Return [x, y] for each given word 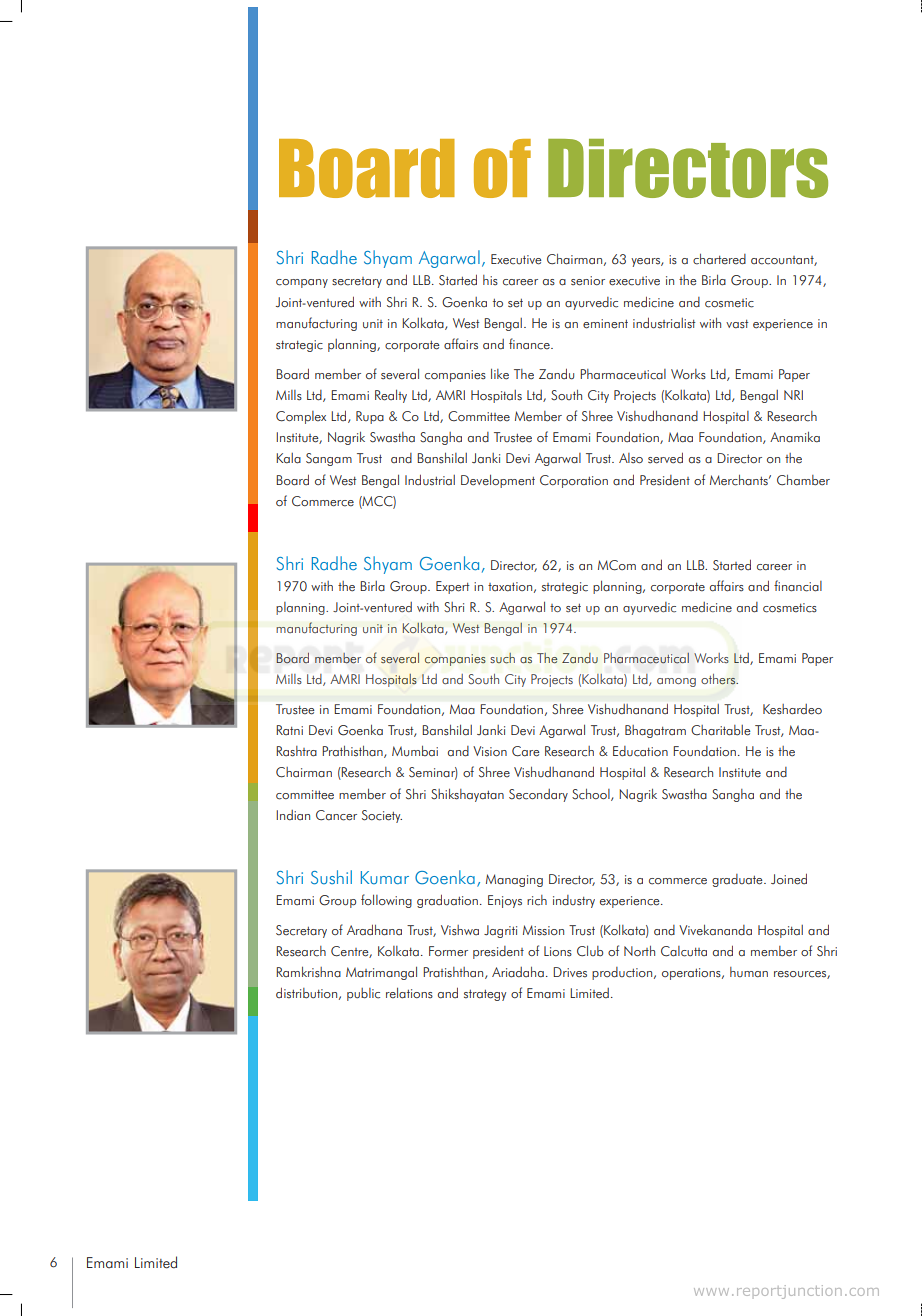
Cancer [336, 815]
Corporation [574, 481]
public [363, 994]
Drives [570, 972]
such [502, 658]
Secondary [538, 795]
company [302, 283]
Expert [453, 587]
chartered [719, 259]
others [719, 679]
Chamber [803, 480]
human [749, 972]
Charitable [721, 730]
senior [588, 281]
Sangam [329, 459]
